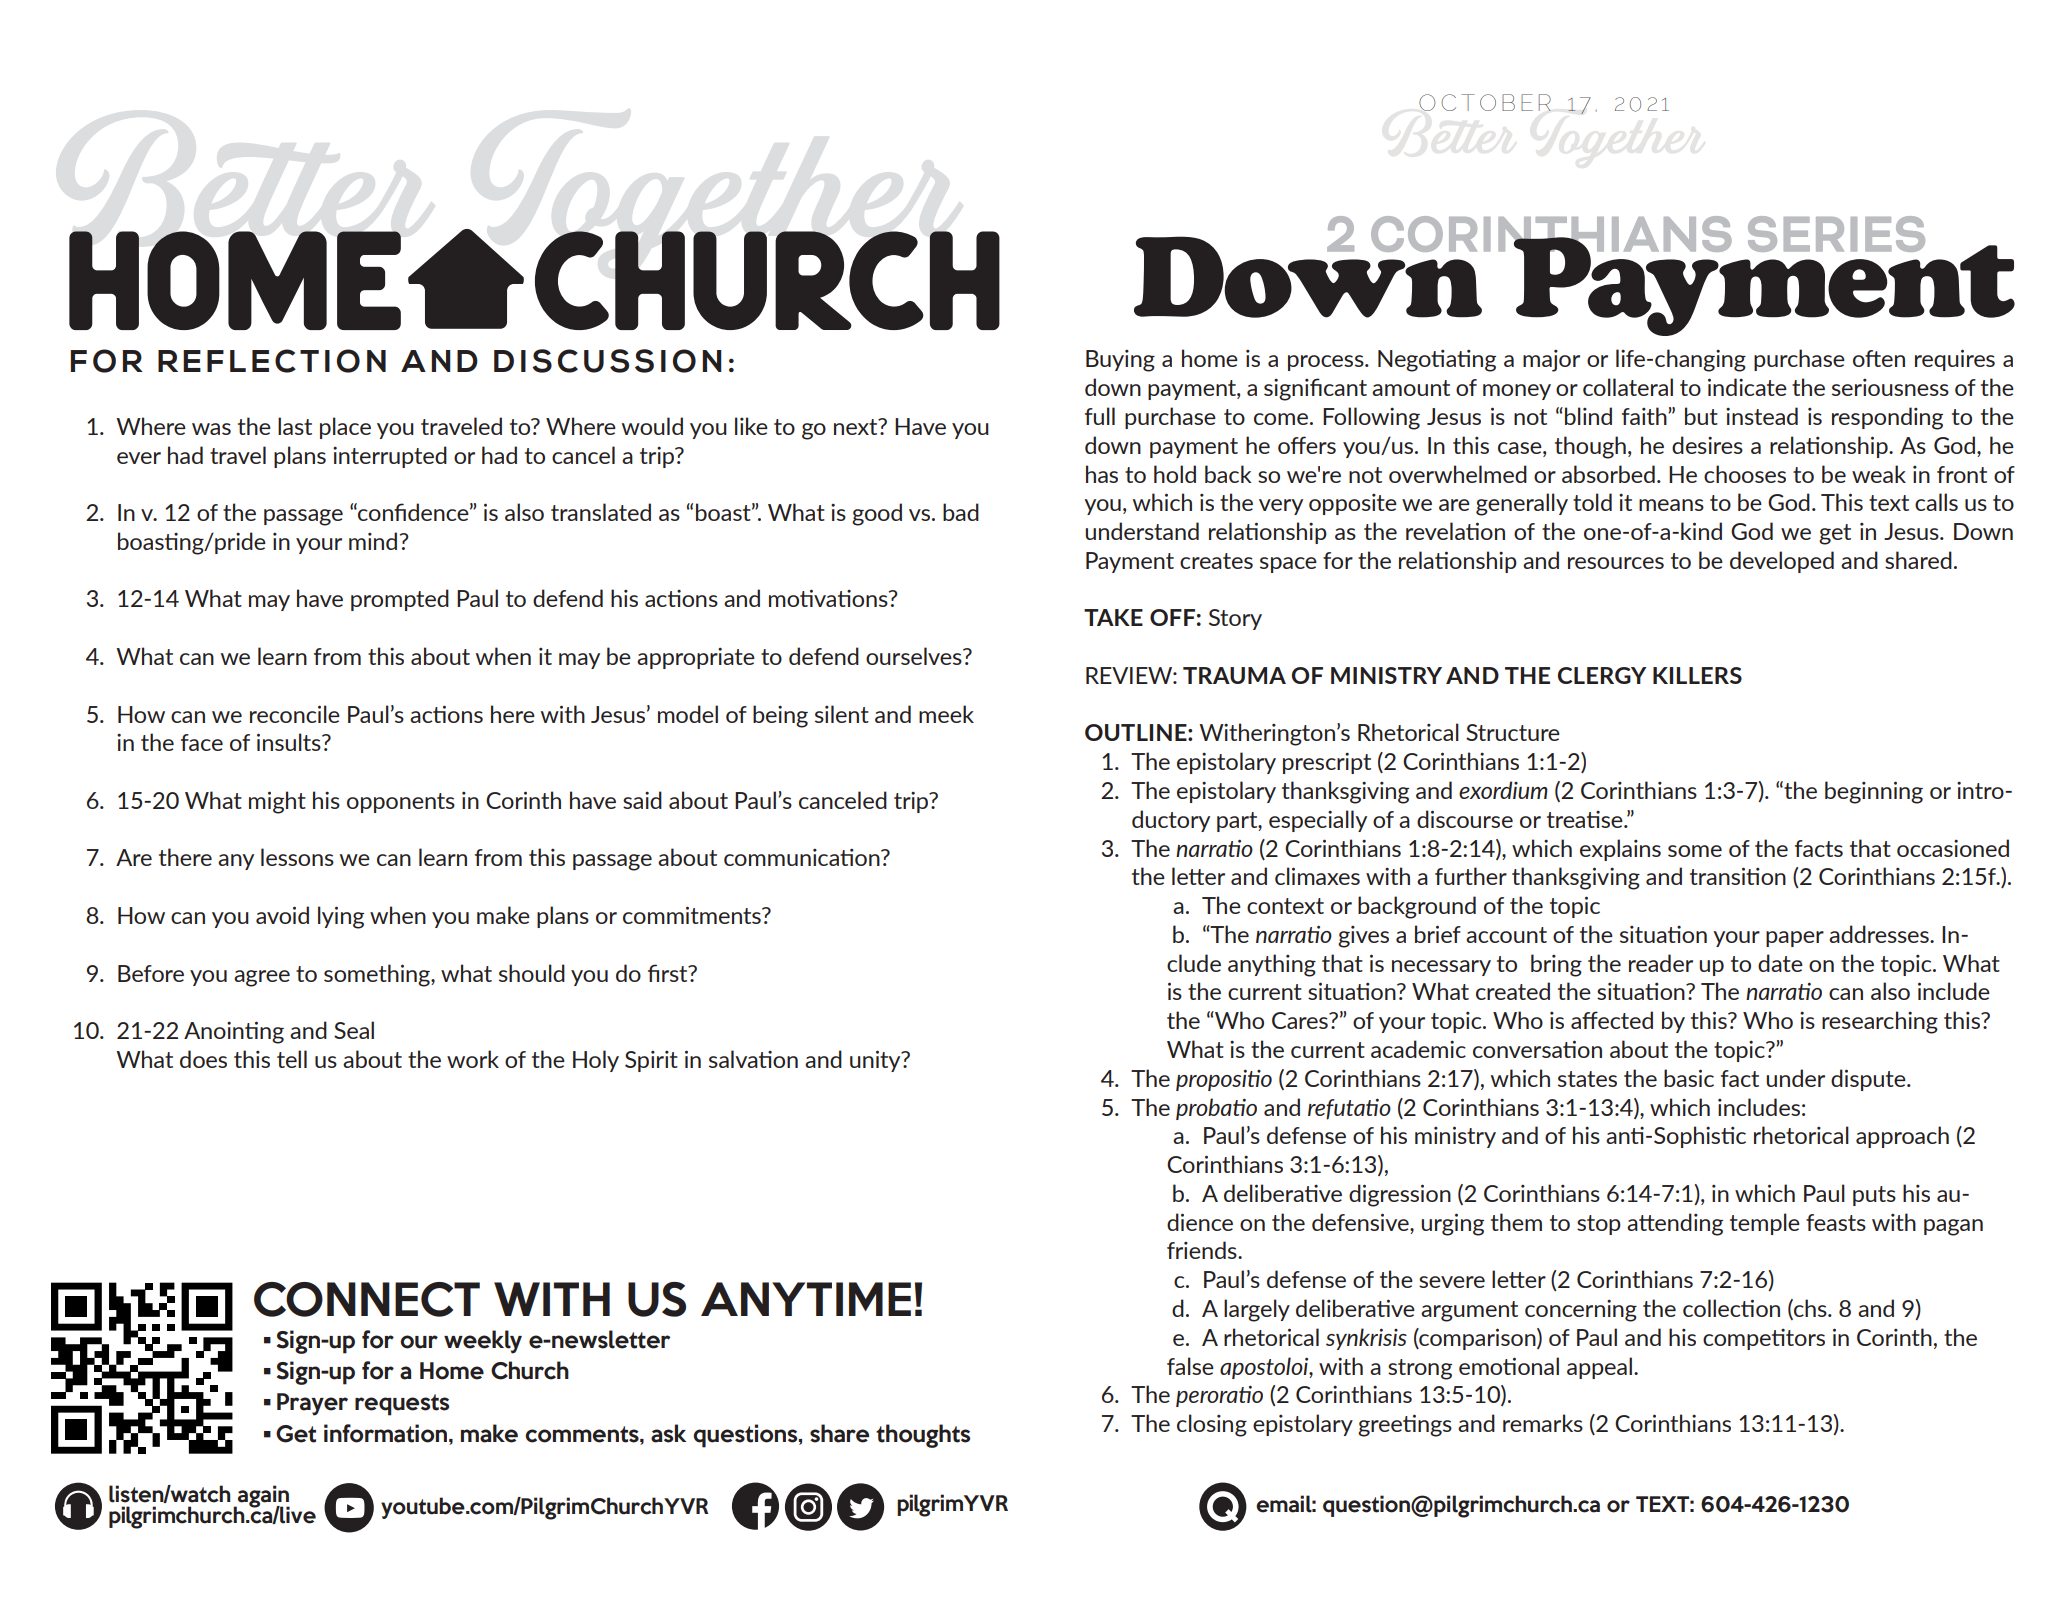  Describe the element at coordinates (1879, 358) in the image. I see `often` at that location.
